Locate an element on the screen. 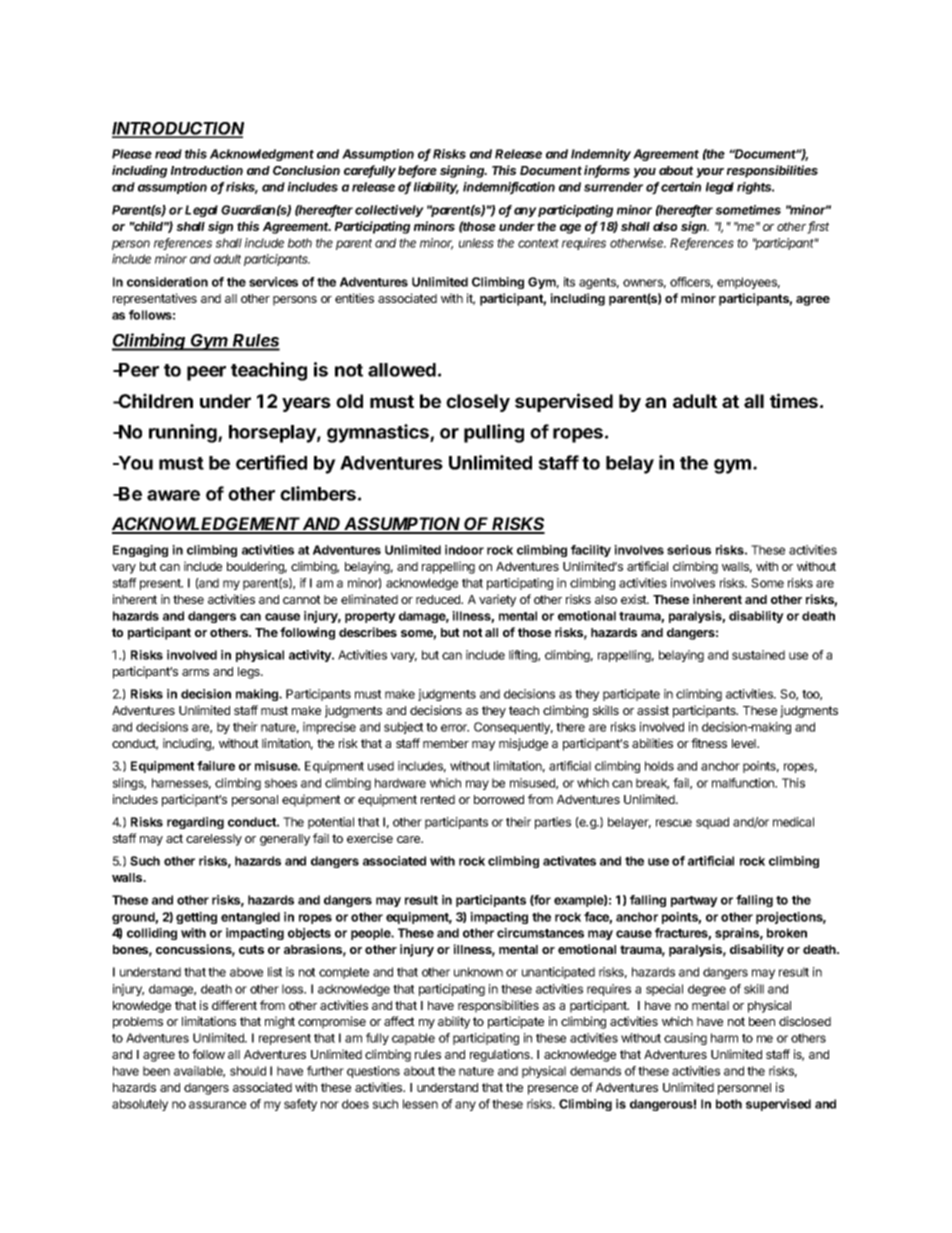  shoes is located at coordinates (281, 783).
